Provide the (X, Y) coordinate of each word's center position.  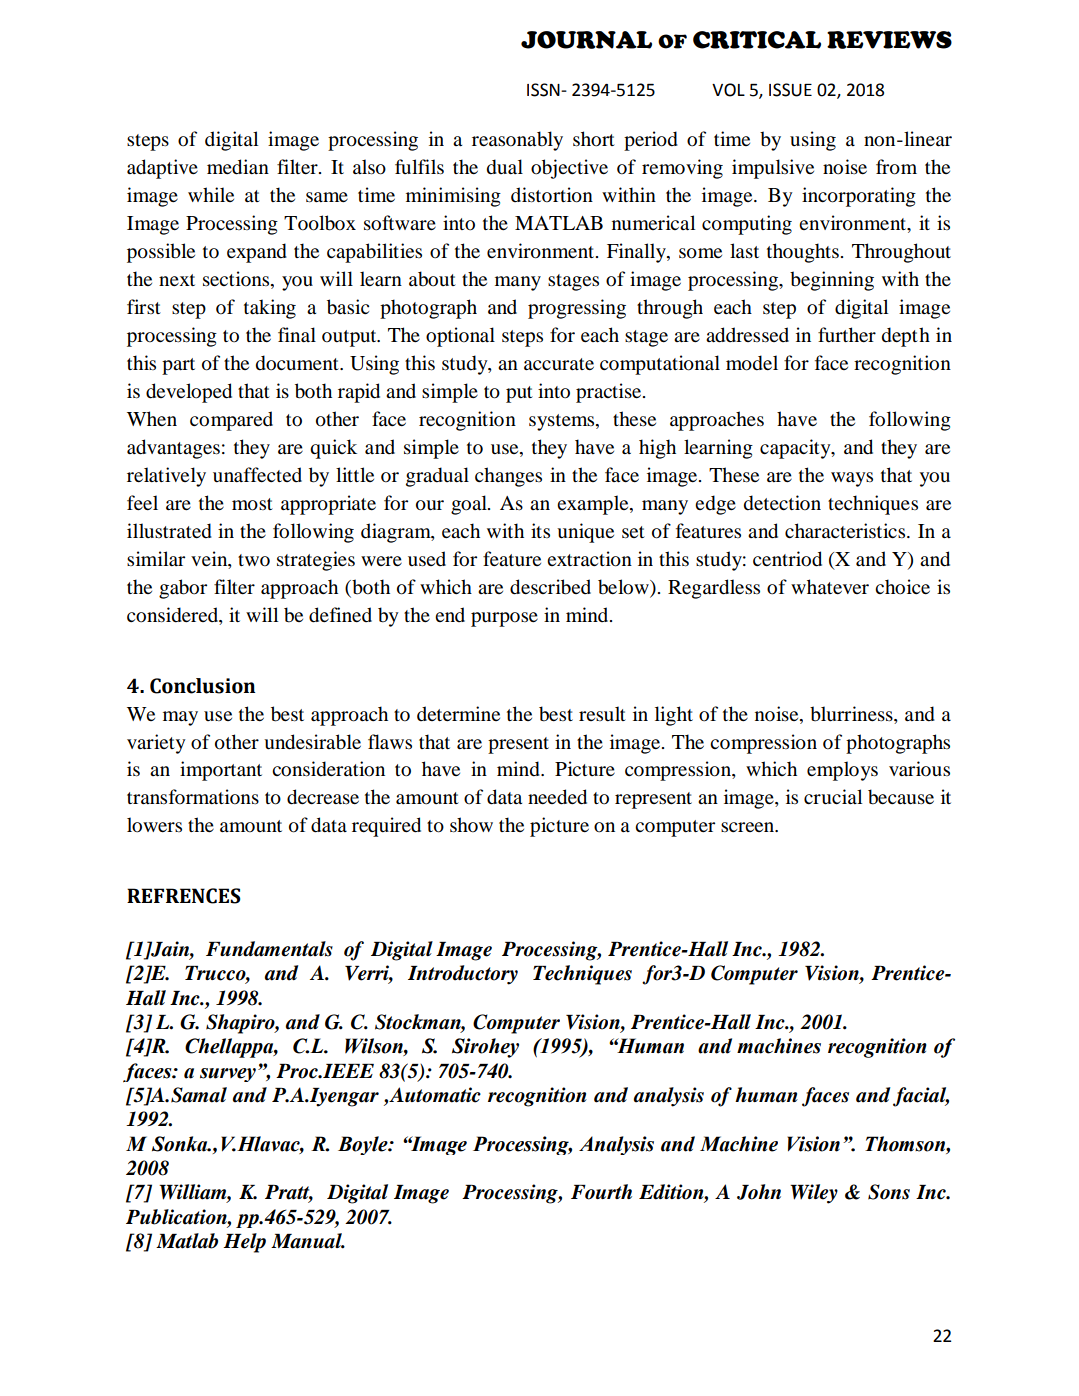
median (238, 167)
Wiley (814, 1194)
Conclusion (202, 686)
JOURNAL (586, 40)
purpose (504, 619)
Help (244, 1243)
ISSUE (790, 90)
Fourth (601, 1192)
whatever (830, 587)
